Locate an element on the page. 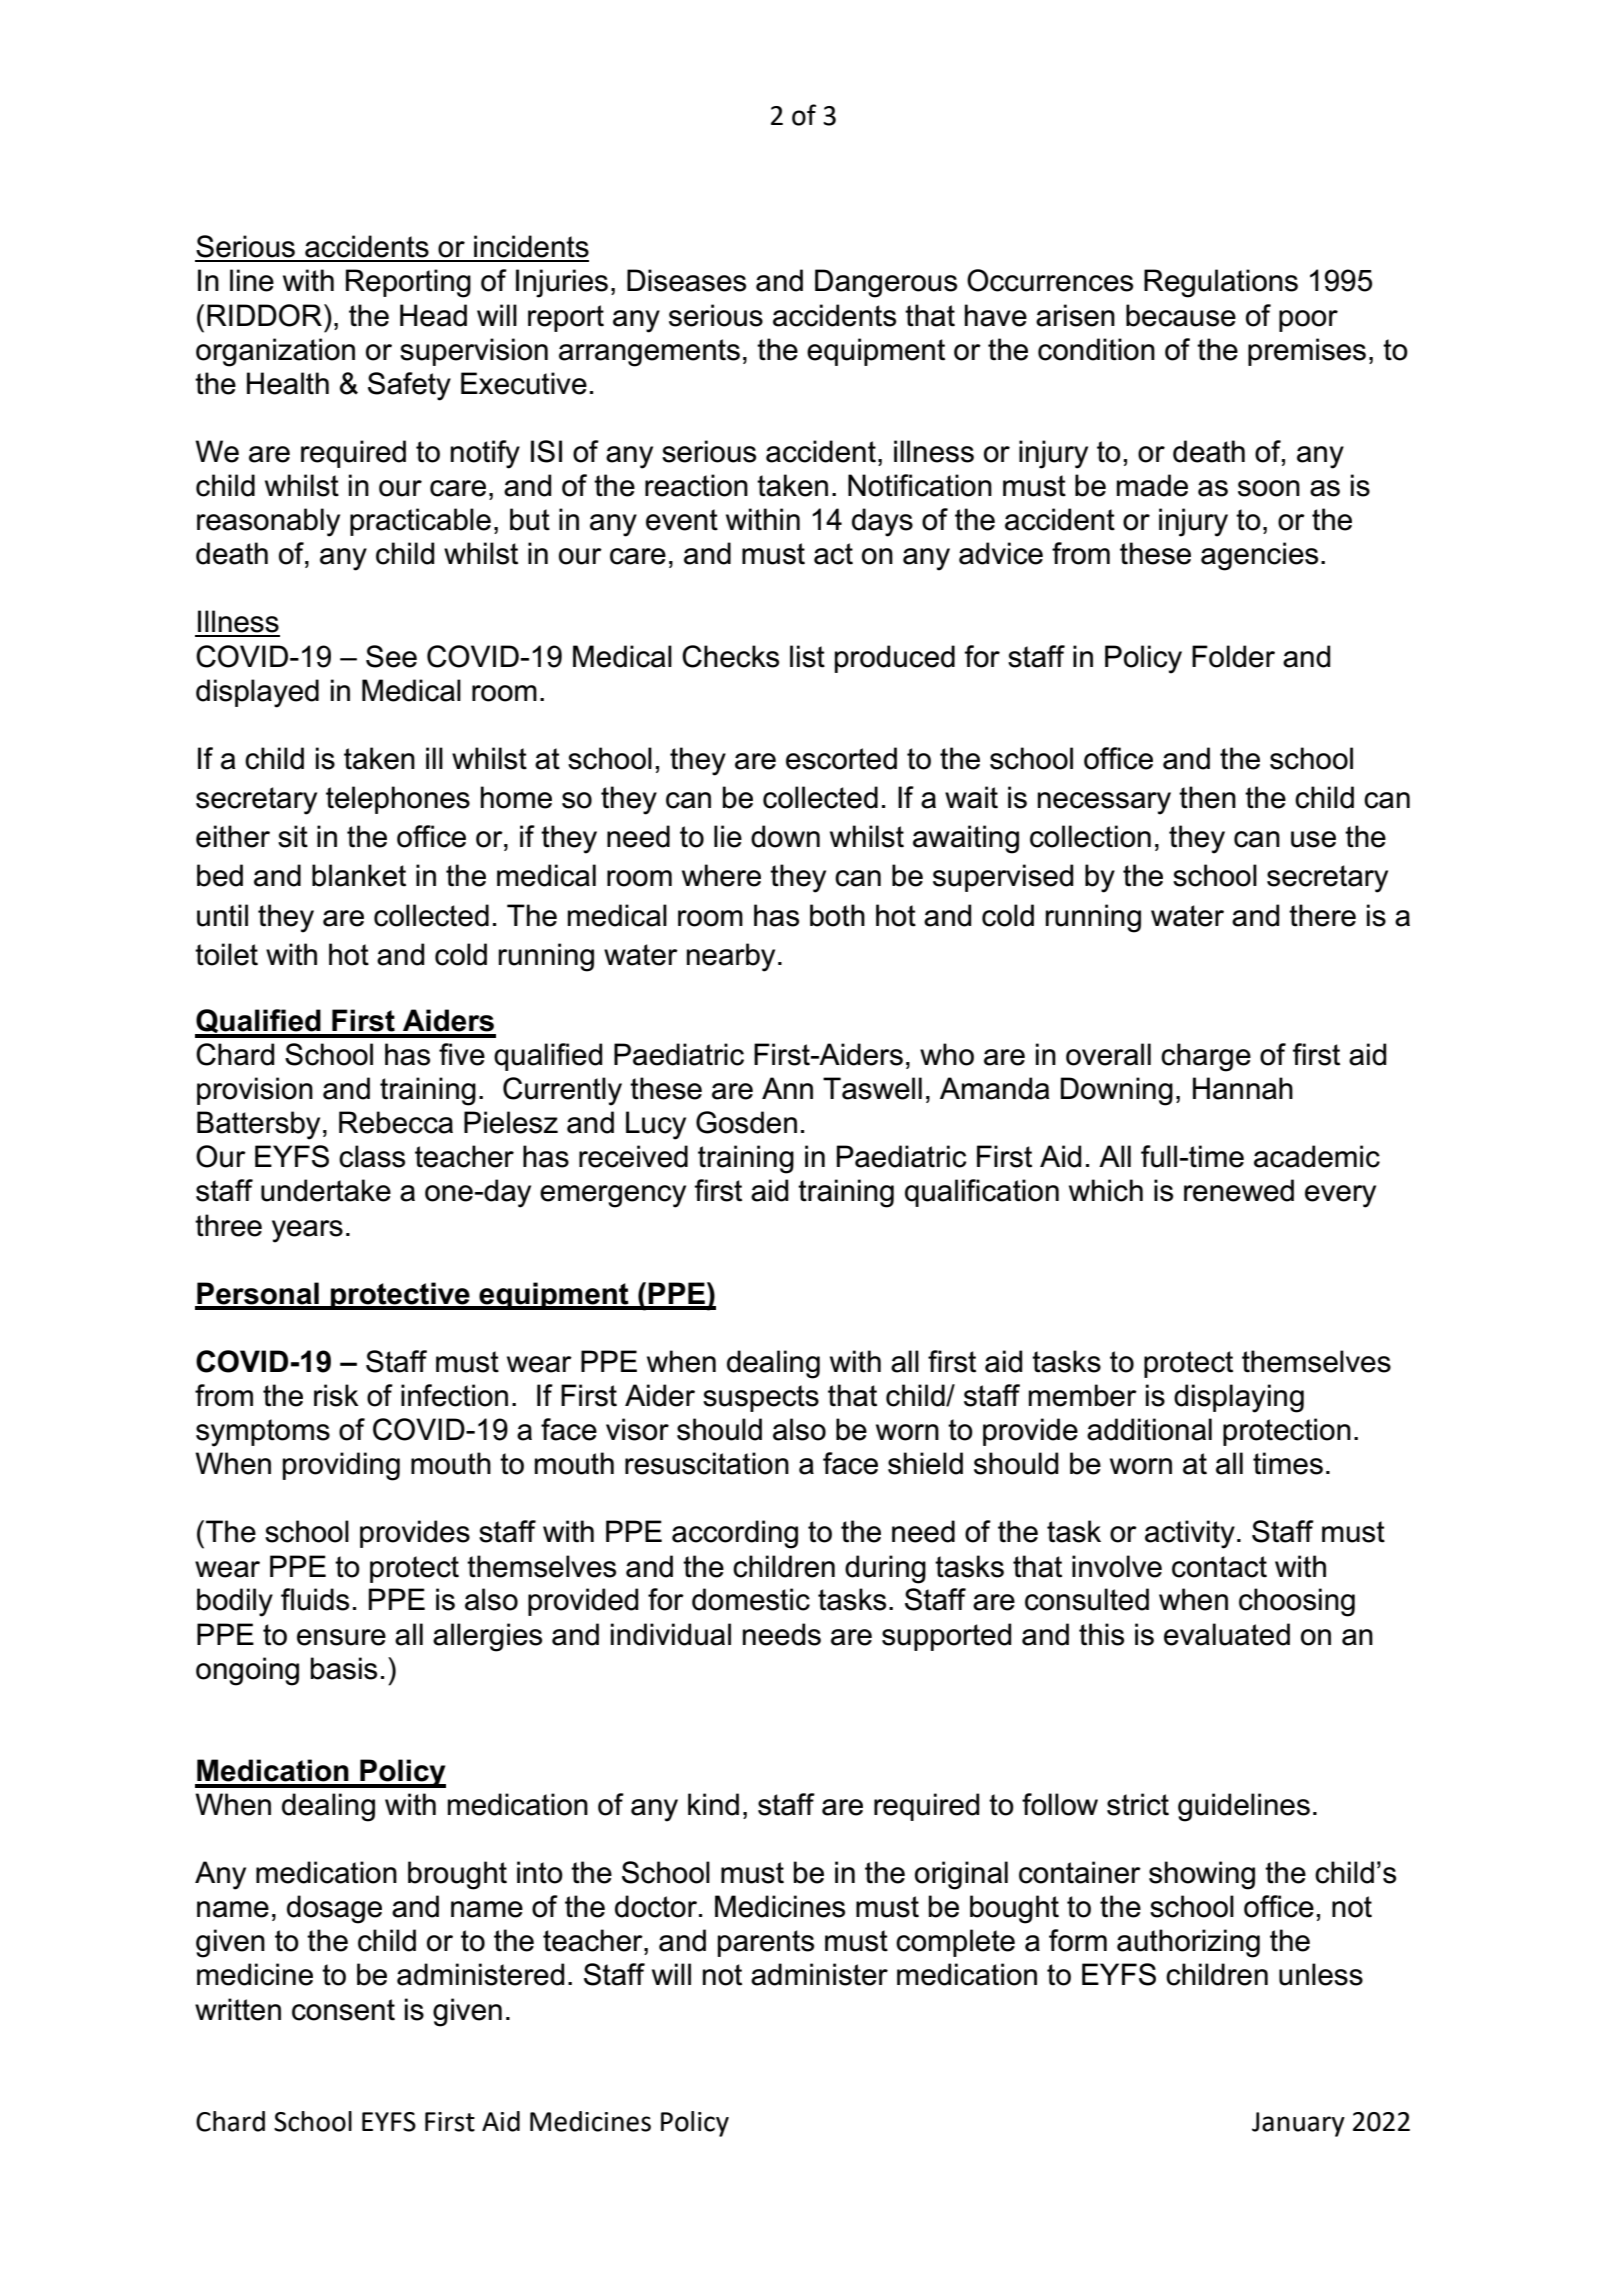 Image resolution: width=1604 pixels, height=2269 pixels. Lucy is located at coordinates (656, 1125).
